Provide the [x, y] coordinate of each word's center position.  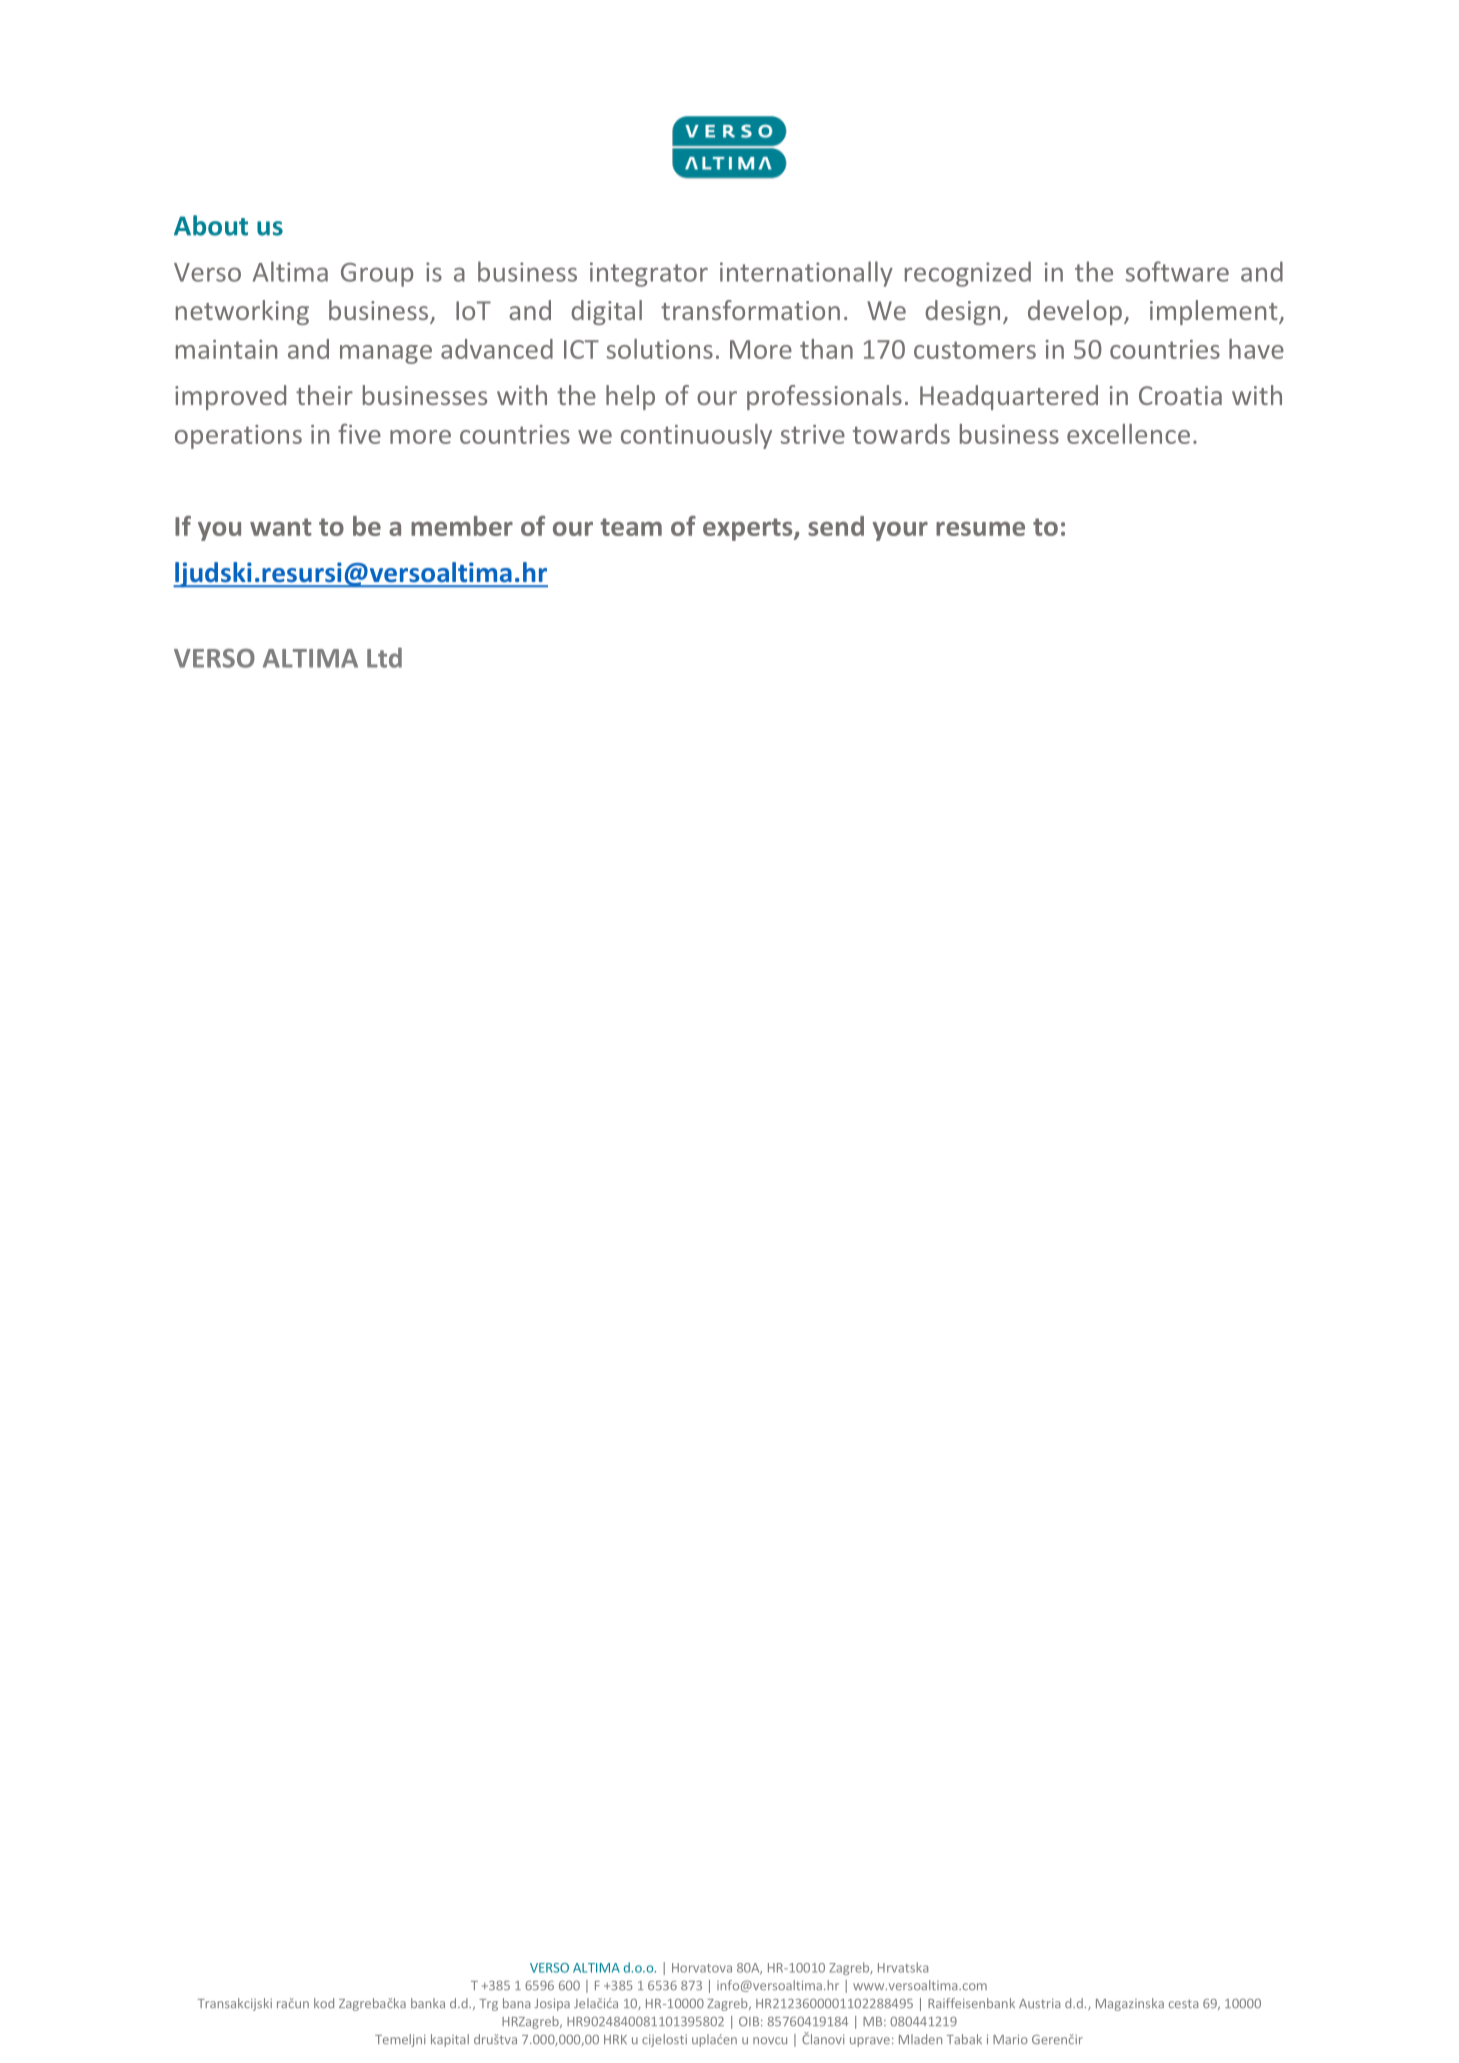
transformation [750, 310]
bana [516, 2003]
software [1177, 271]
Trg [488, 2005]
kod [324, 2003]
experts [749, 529]
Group [377, 275]
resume [980, 529]
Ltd [384, 657]
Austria [1039, 2003]
